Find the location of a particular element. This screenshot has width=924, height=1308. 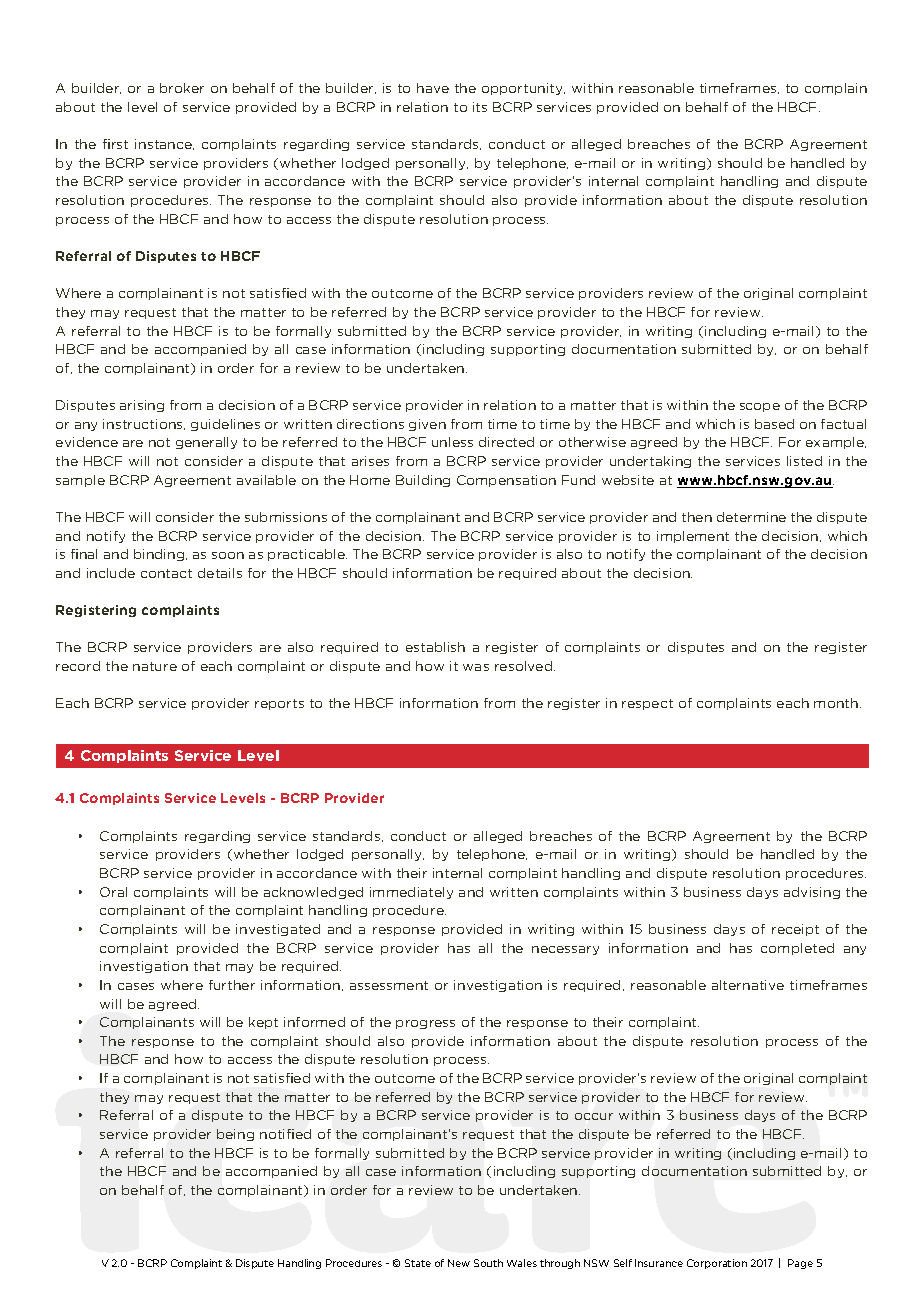

its is located at coordinates (480, 107).
